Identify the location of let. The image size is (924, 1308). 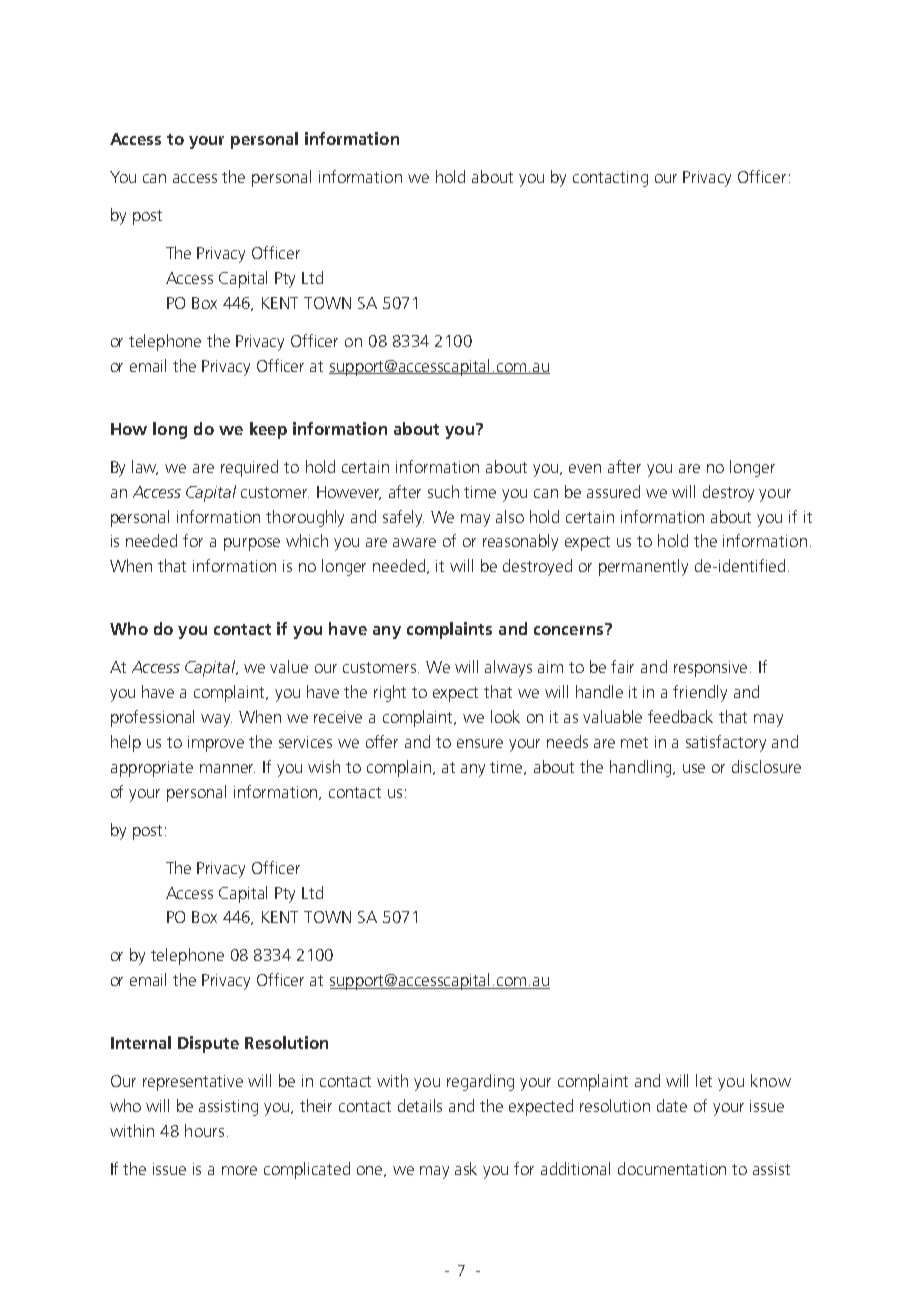
(704, 1080).
